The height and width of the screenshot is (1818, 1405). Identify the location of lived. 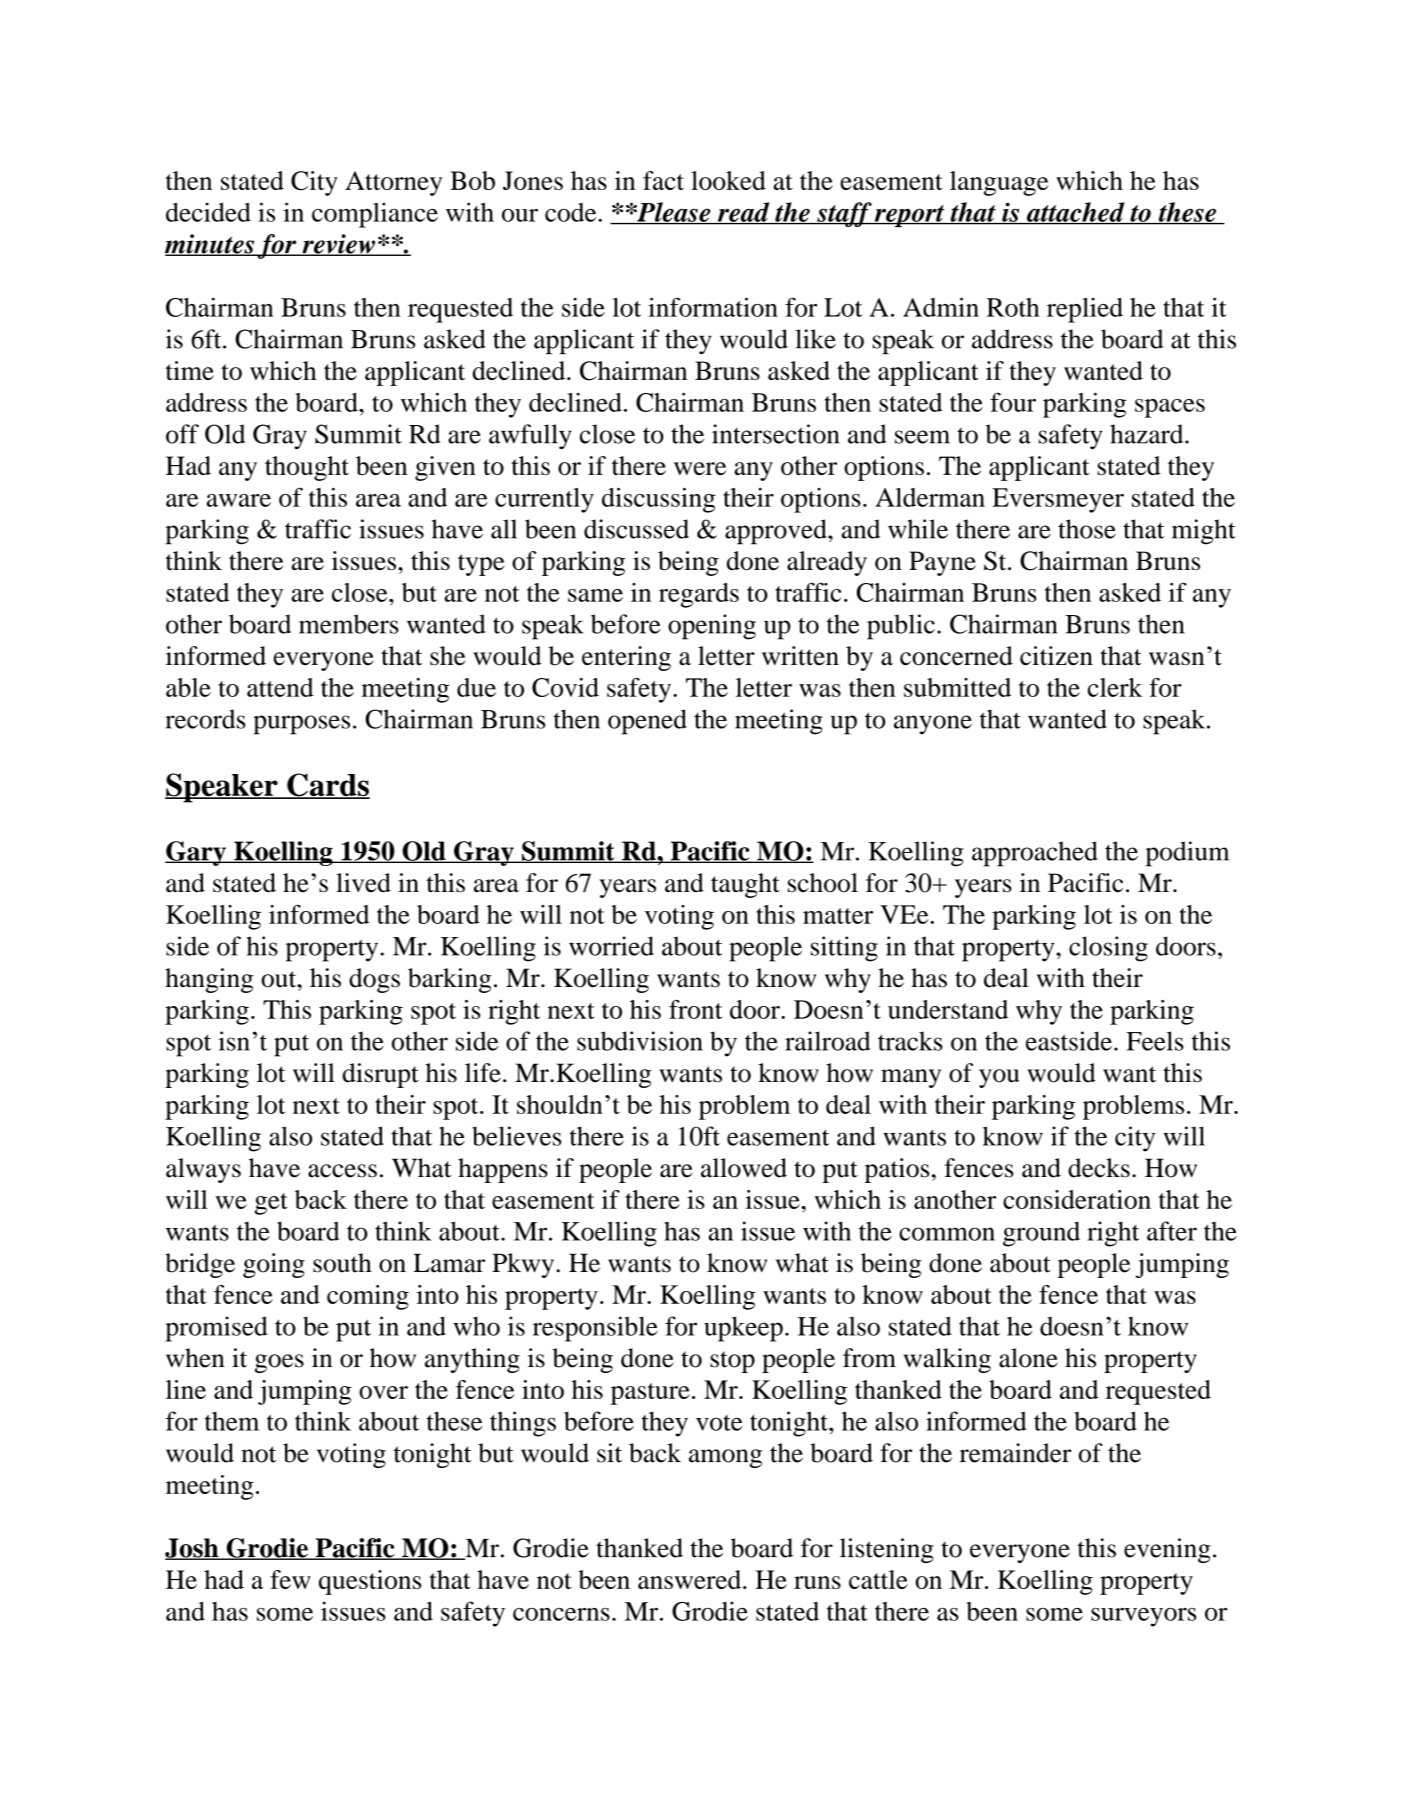
(363, 883).
